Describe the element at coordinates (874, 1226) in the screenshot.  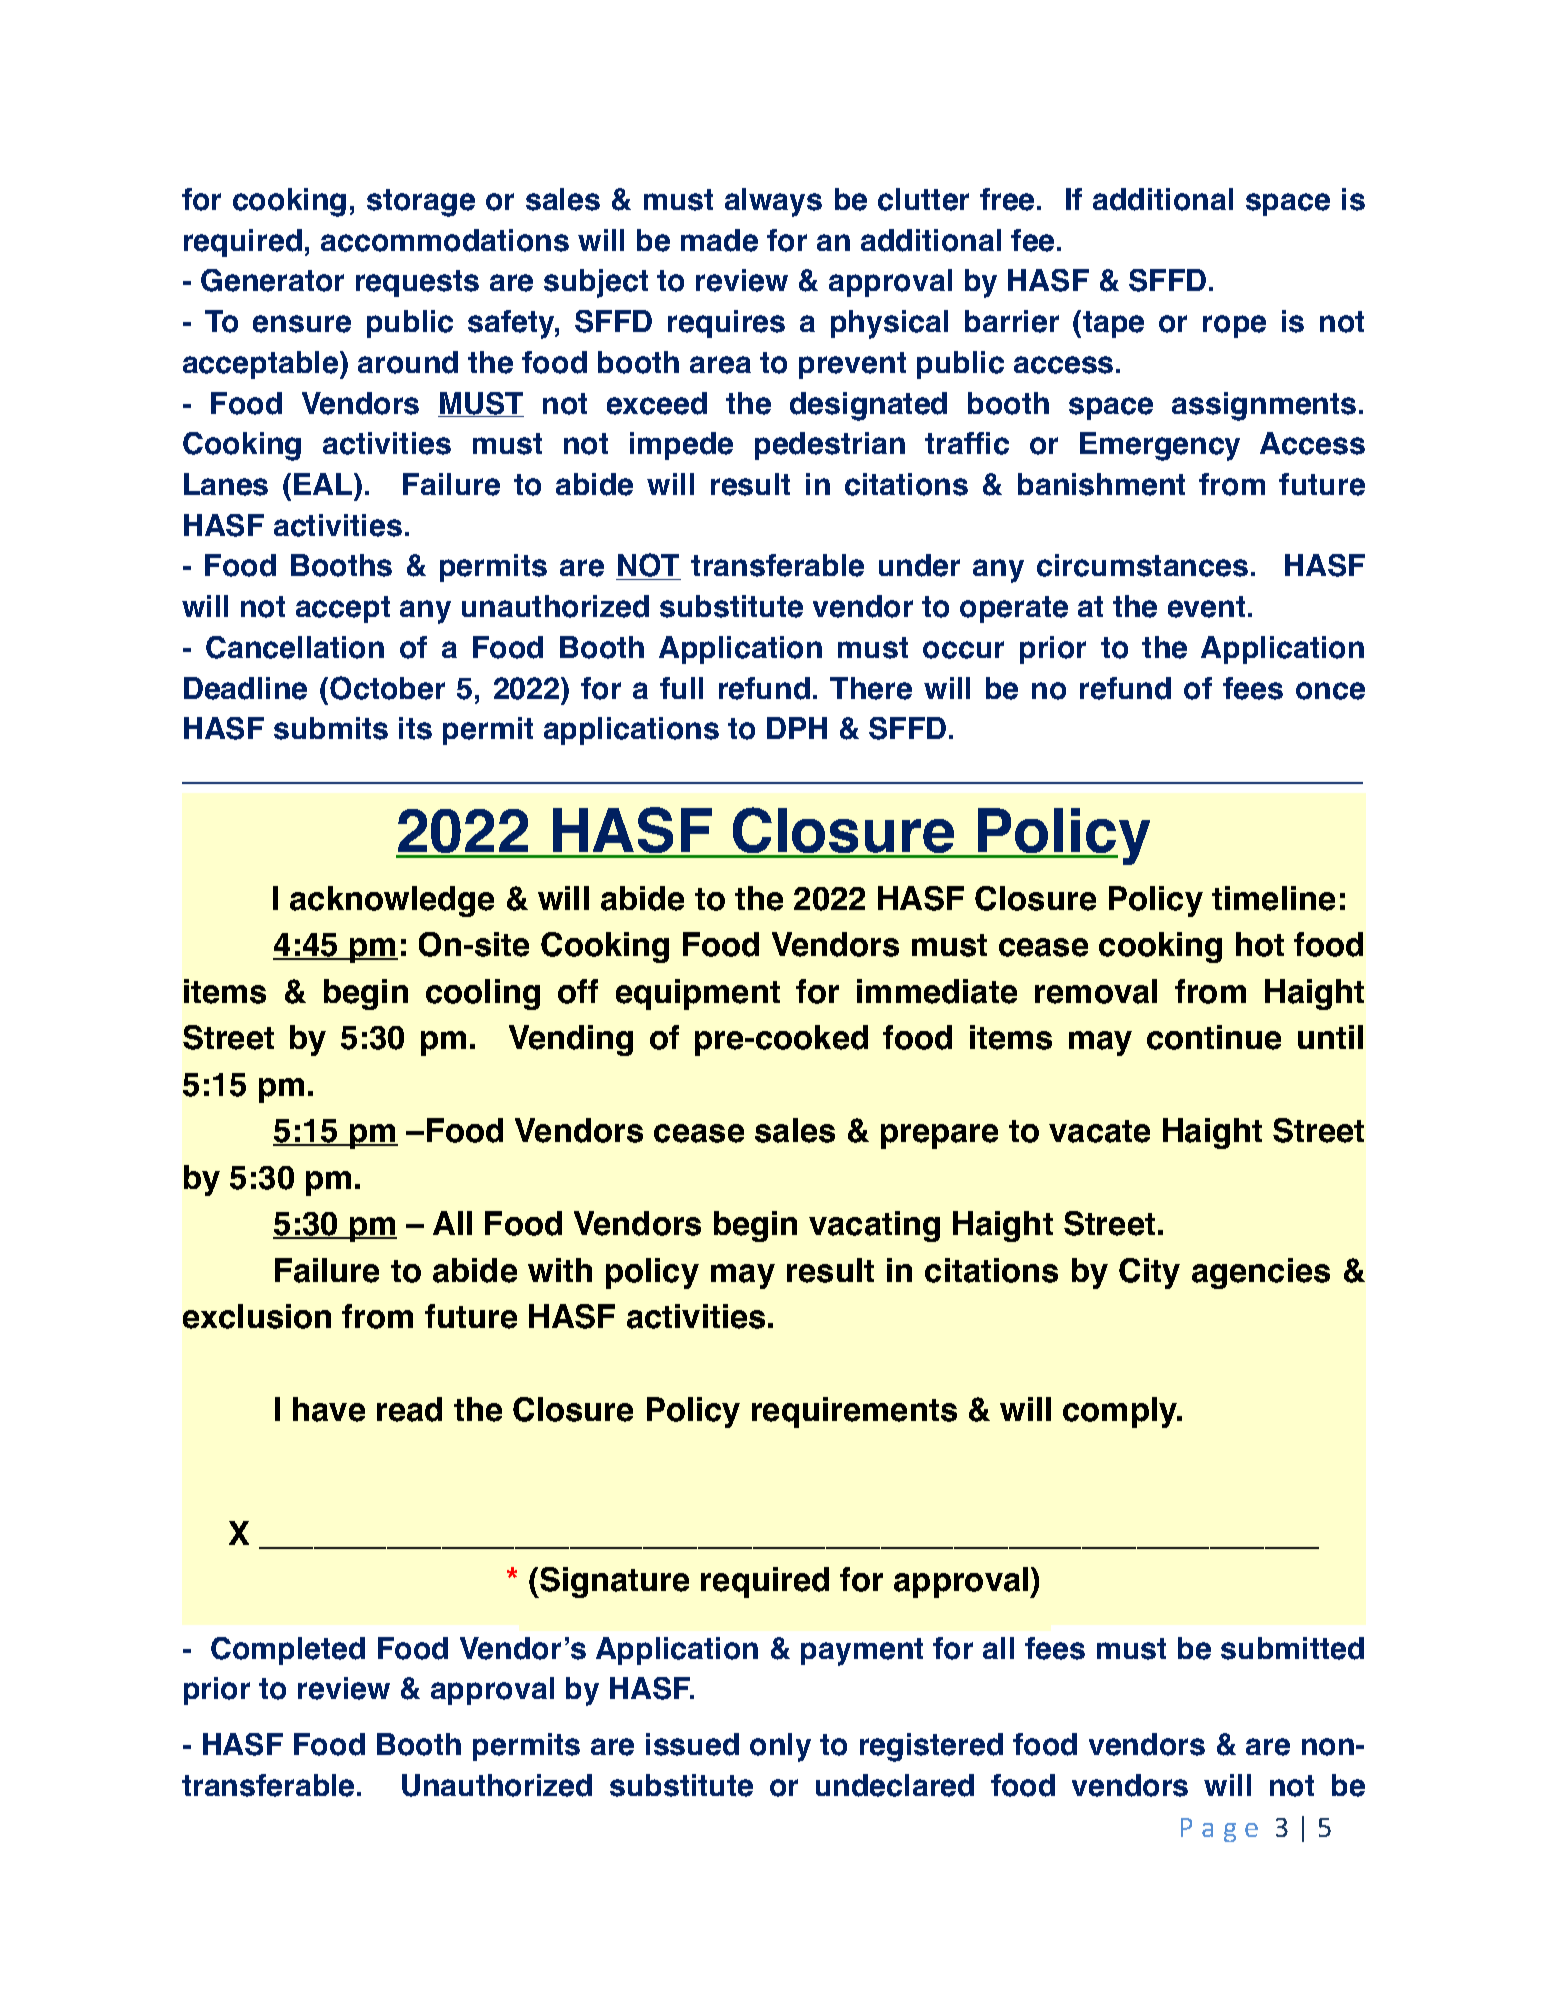
I see `vacating` at that location.
